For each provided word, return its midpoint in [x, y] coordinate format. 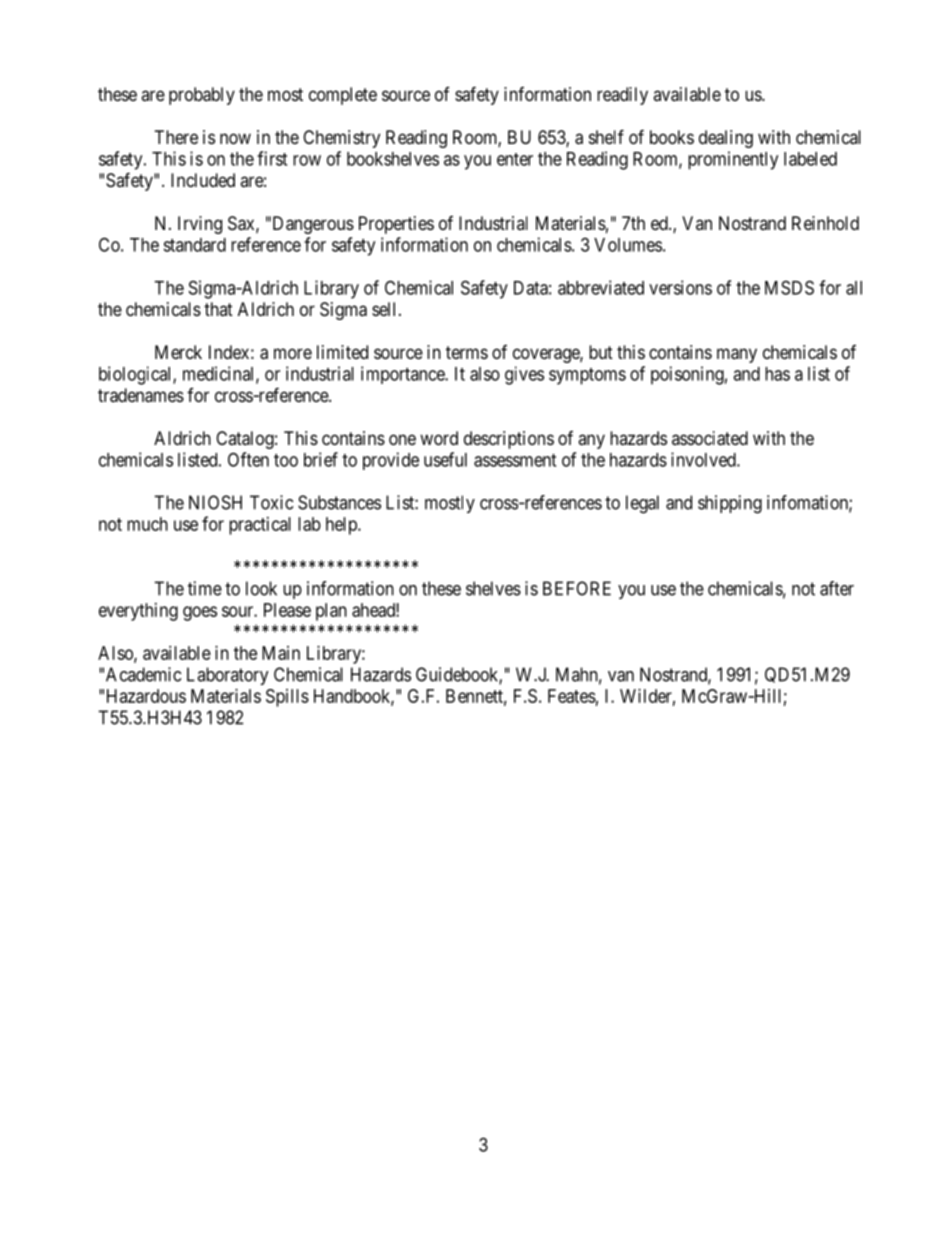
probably [202, 96]
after [837, 588]
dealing [726, 139]
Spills [287, 698]
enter [515, 159]
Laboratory [228, 676]
